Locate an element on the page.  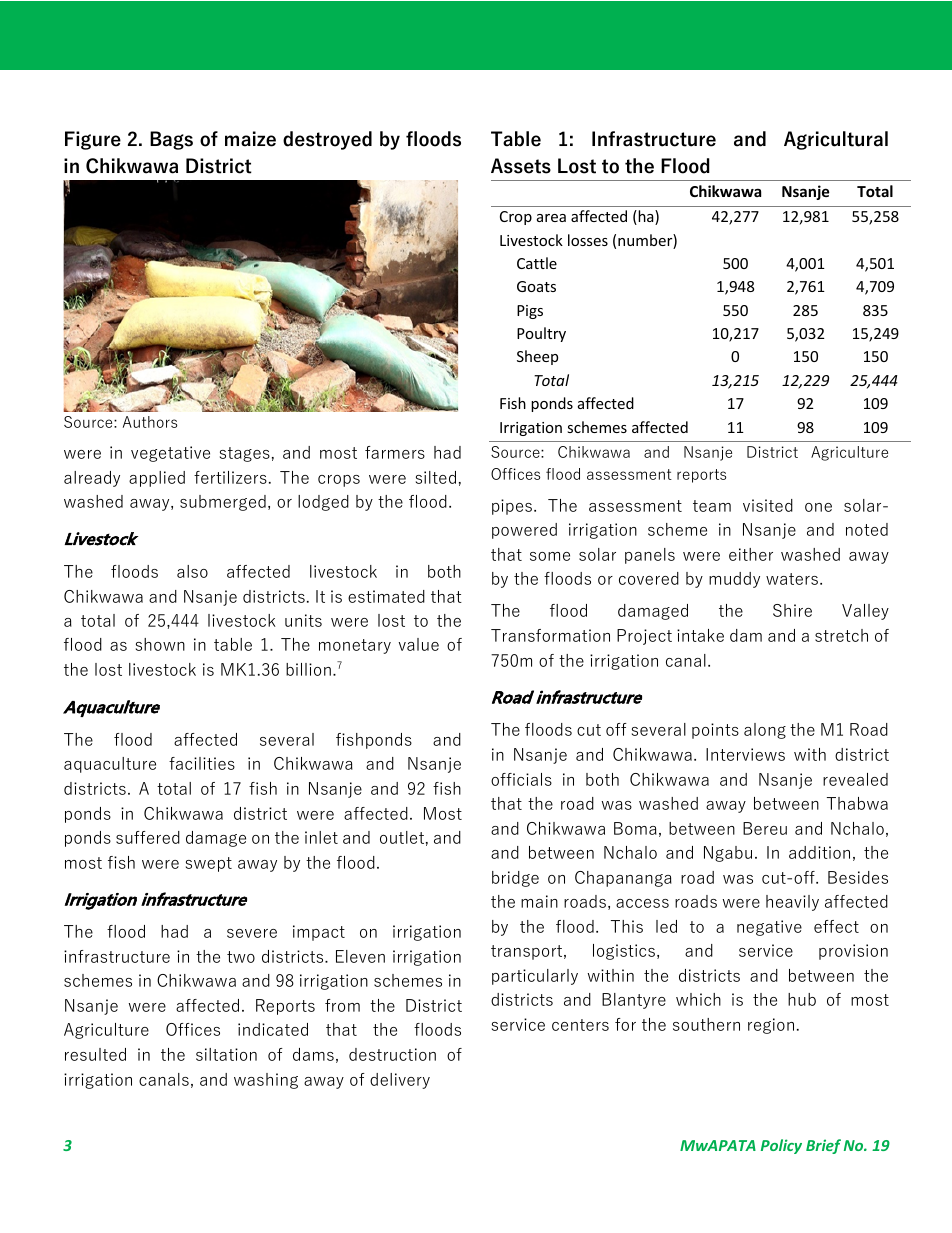
Assets is located at coordinates (521, 166).
